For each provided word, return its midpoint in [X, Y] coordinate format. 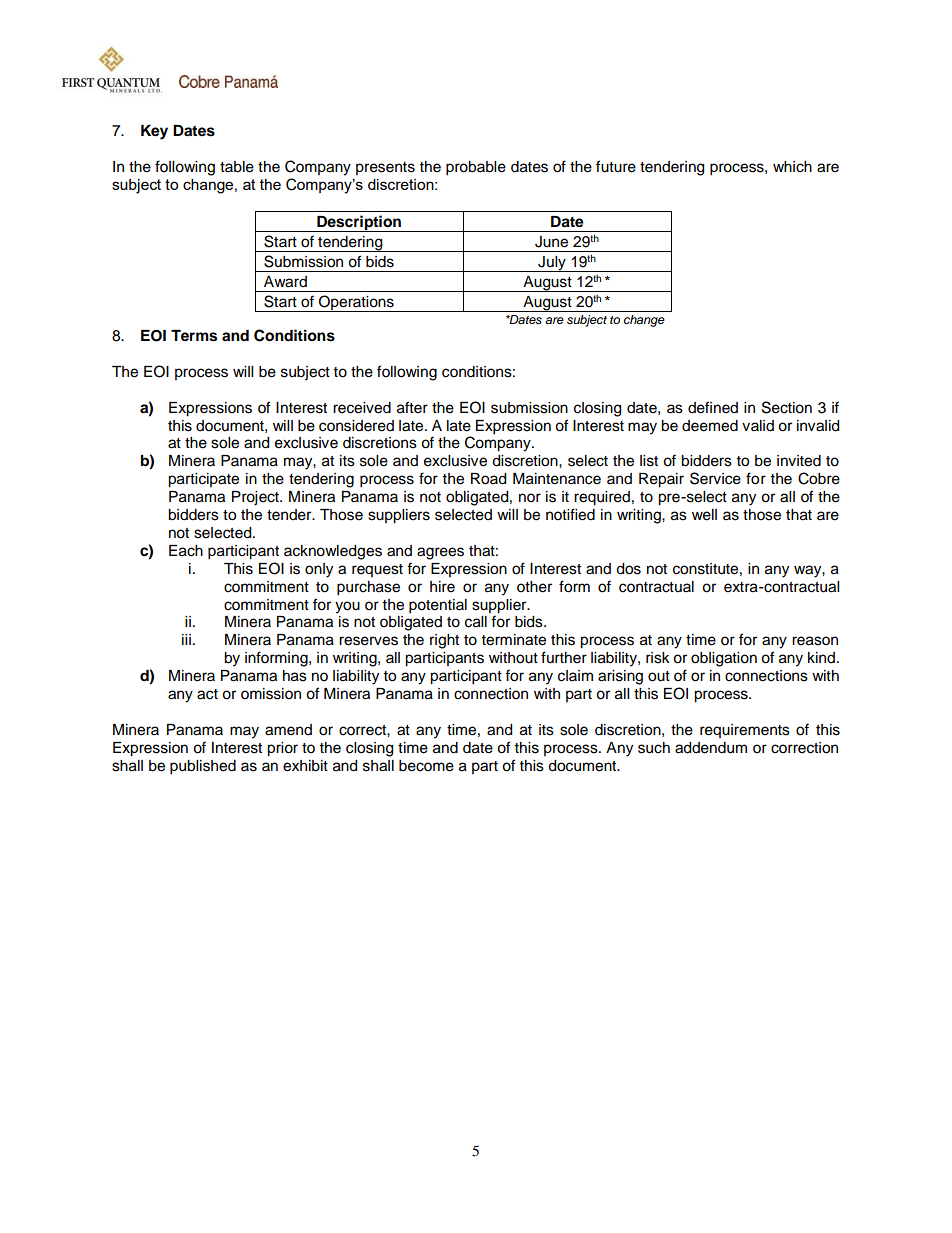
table [237, 167]
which [792, 167]
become [426, 766]
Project [256, 498]
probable [476, 168]
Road [488, 479]
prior [282, 749]
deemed [710, 426]
